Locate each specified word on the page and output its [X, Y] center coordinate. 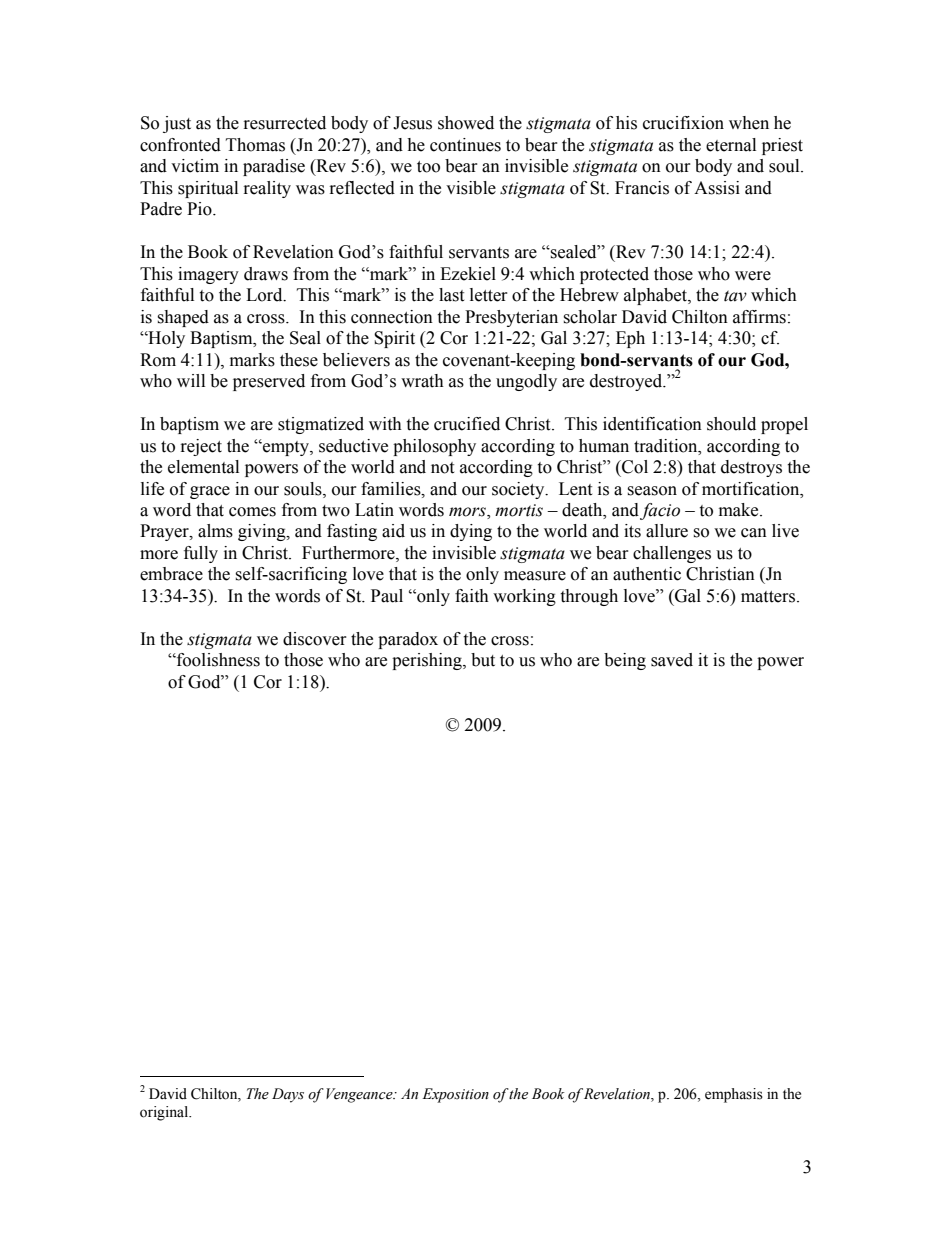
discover [315, 639]
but [483, 660]
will [191, 380]
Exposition [455, 1095]
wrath [422, 381]
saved [672, 660]
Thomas [255, 145]
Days [288, 1095]
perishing [428, 661]
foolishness [217, 660]
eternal [731, 145]
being [625, 661]
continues [465, 145]
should [731, 424]
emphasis [734, 1095]
